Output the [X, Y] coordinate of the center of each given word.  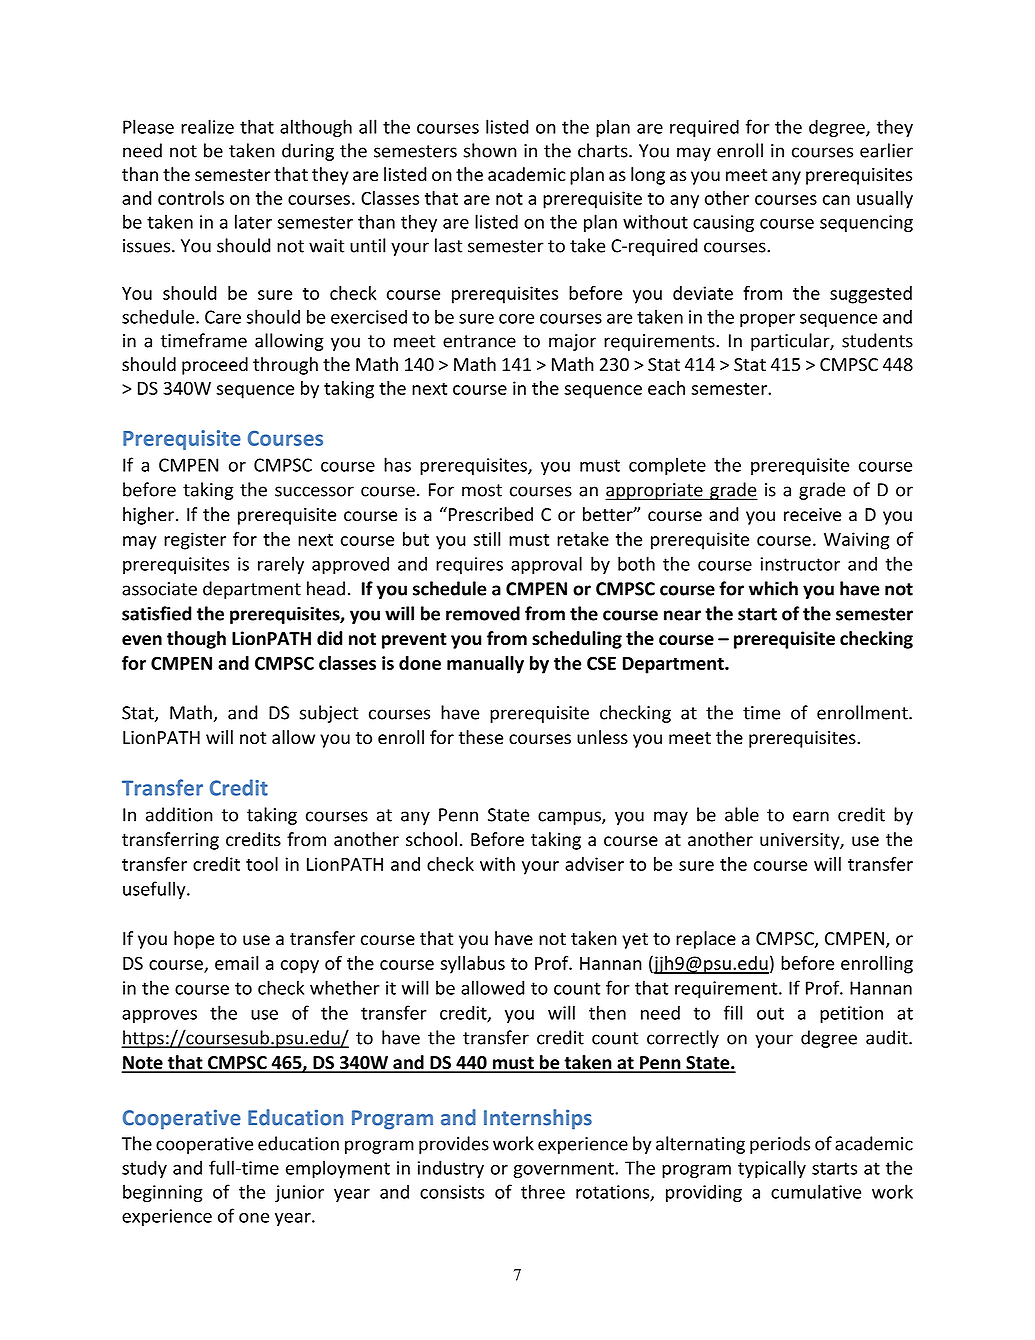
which [773, 588]
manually [485, 665]
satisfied [156, 613]
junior [299, 1193]
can [836, 200]
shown [490, 150]
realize [207, 126]
